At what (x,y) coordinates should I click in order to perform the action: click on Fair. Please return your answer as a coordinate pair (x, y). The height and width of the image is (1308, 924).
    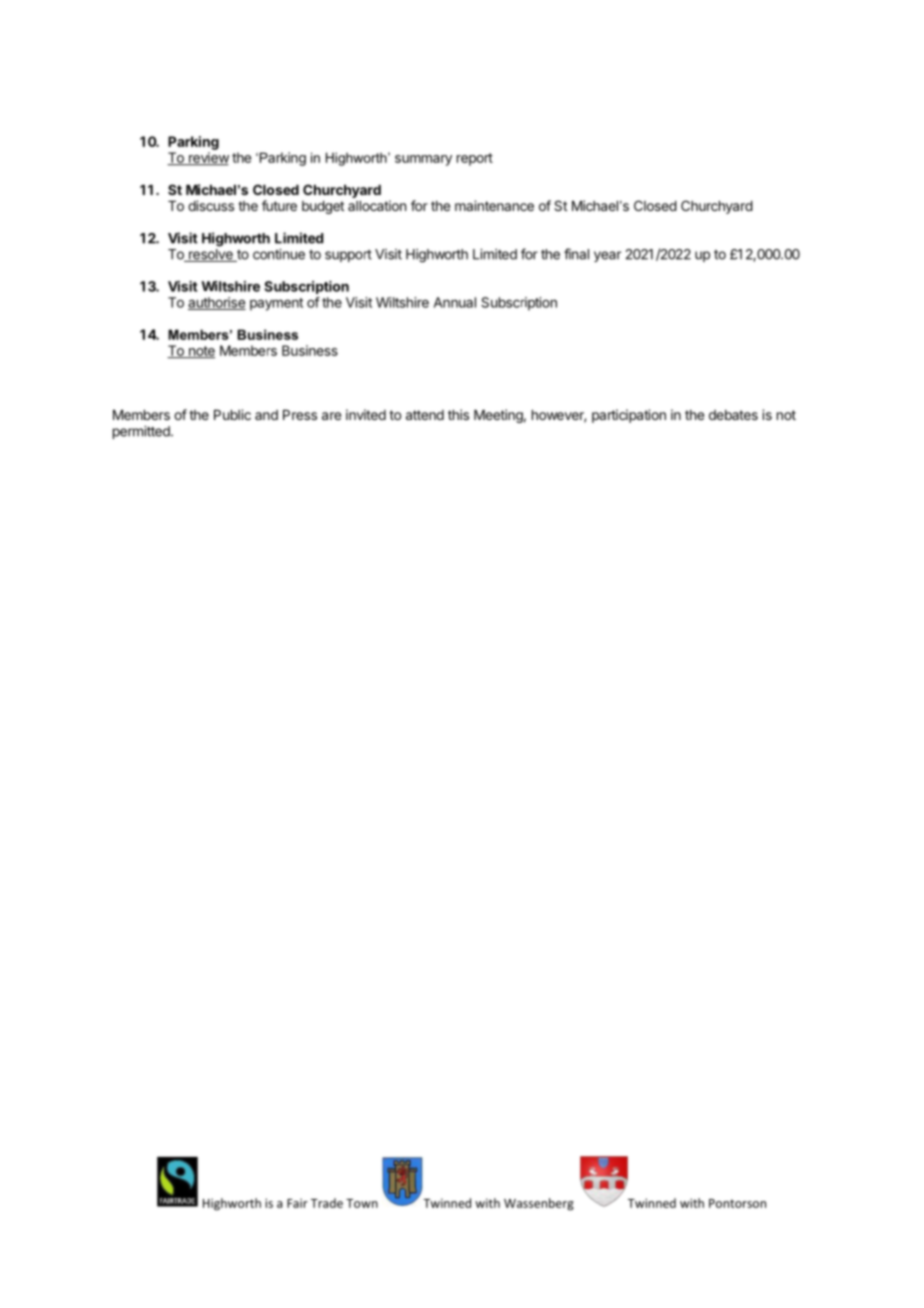
    Looking at the image, I should click on (297, 1203).
